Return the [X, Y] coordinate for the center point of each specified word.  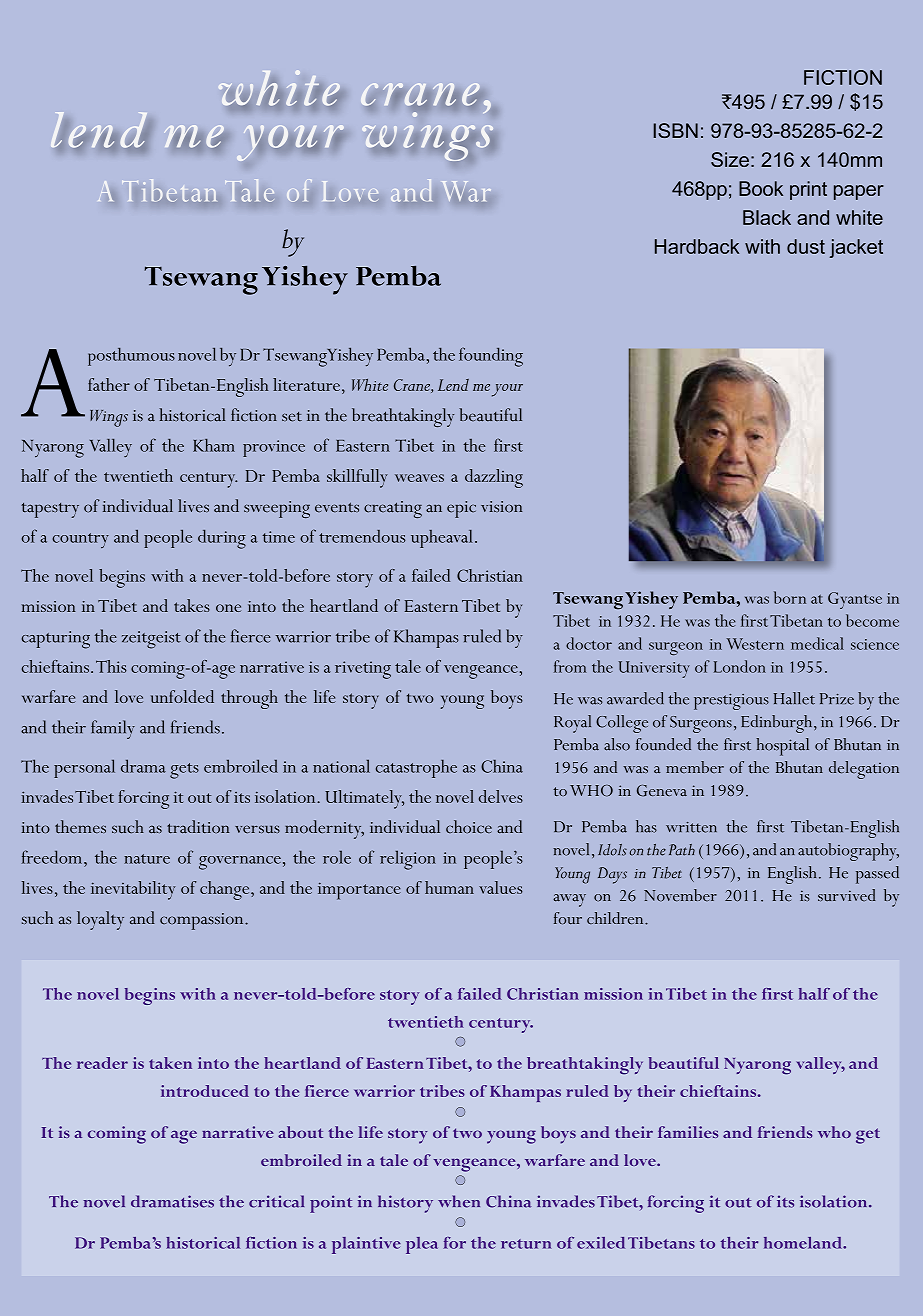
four [568, 918]
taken [170, 1063]
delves [501, 796]
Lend [453, 385]
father [109, 384]
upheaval [442, 538]
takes [192, 605]
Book [761, 188]
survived [847, 895]
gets [184, 771]
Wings [109, 418]
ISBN [675, 130]
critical [276, 1201]
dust [806, 246]
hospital [782, 747]
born [790, 597]
